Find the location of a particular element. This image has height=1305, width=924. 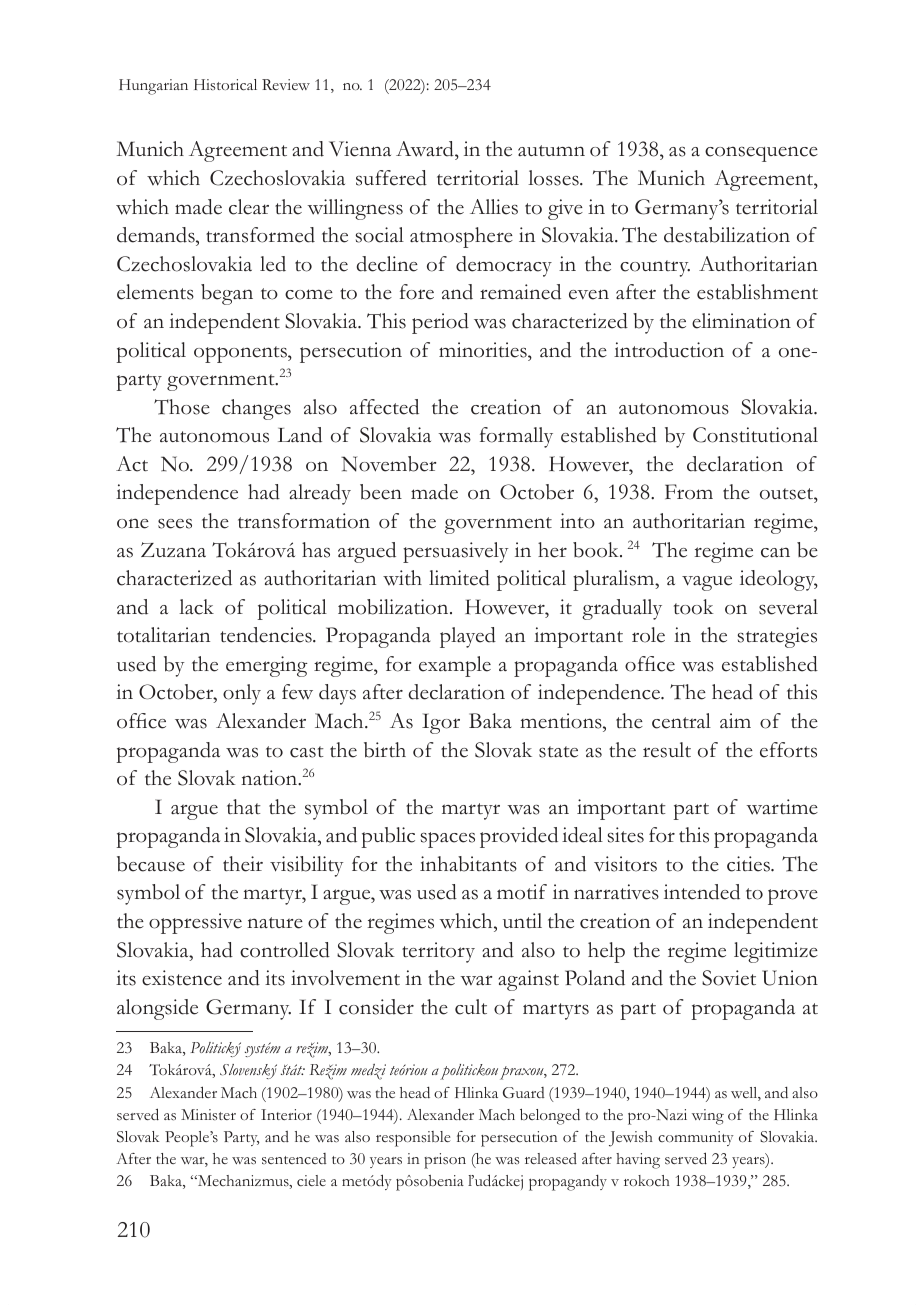

played is located at coordinates (468, 637).
